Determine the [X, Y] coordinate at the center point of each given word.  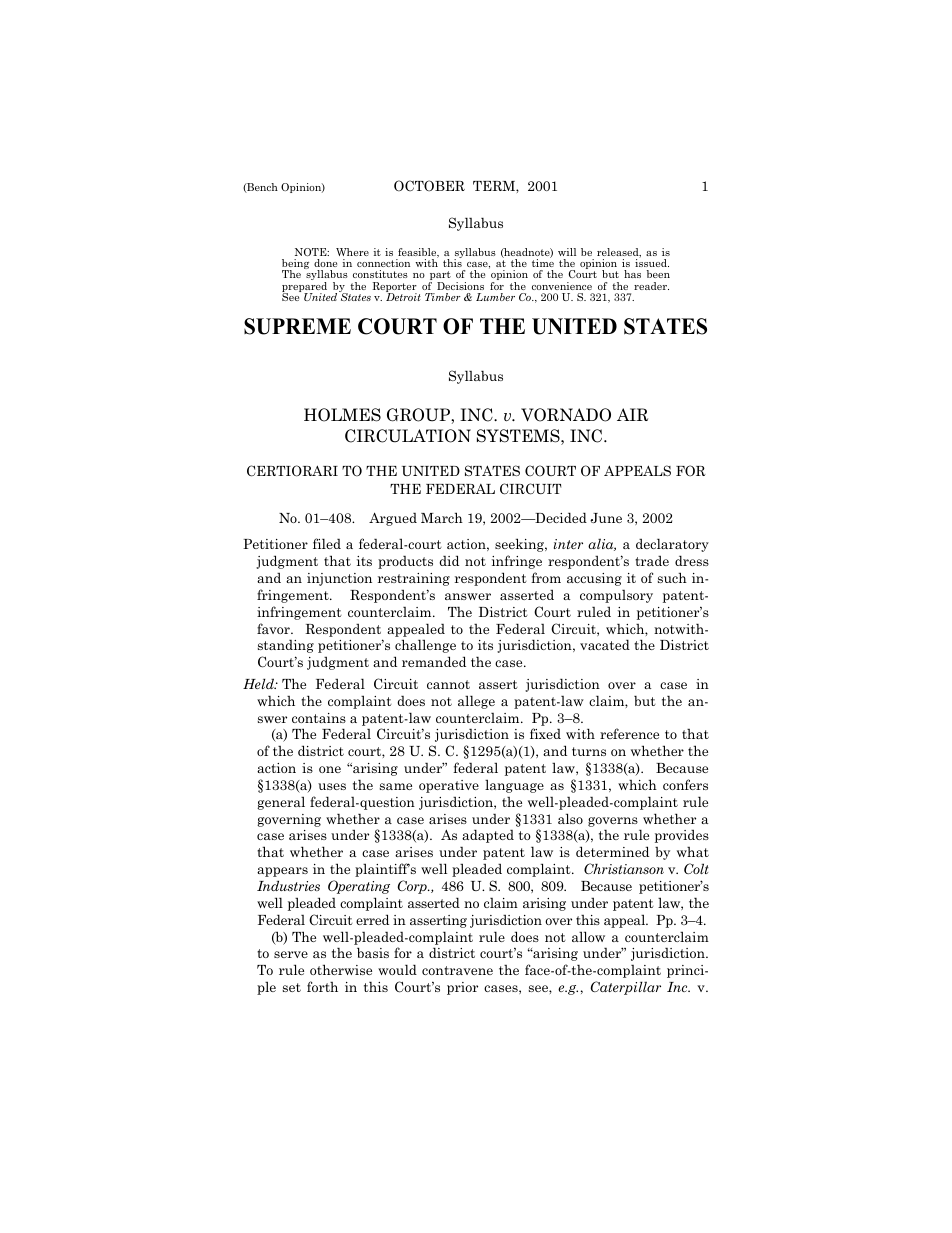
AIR [632, 414]
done [325, 263]
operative [449, 786]
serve [291, 954]
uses [332, 786]
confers [685, 784]
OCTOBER [429, 186]
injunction [339, 579]
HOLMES [342, 415]
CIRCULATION [408, 436]
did [449, 560]
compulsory [616, 596]
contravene [457, 970]
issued [652, 263]
